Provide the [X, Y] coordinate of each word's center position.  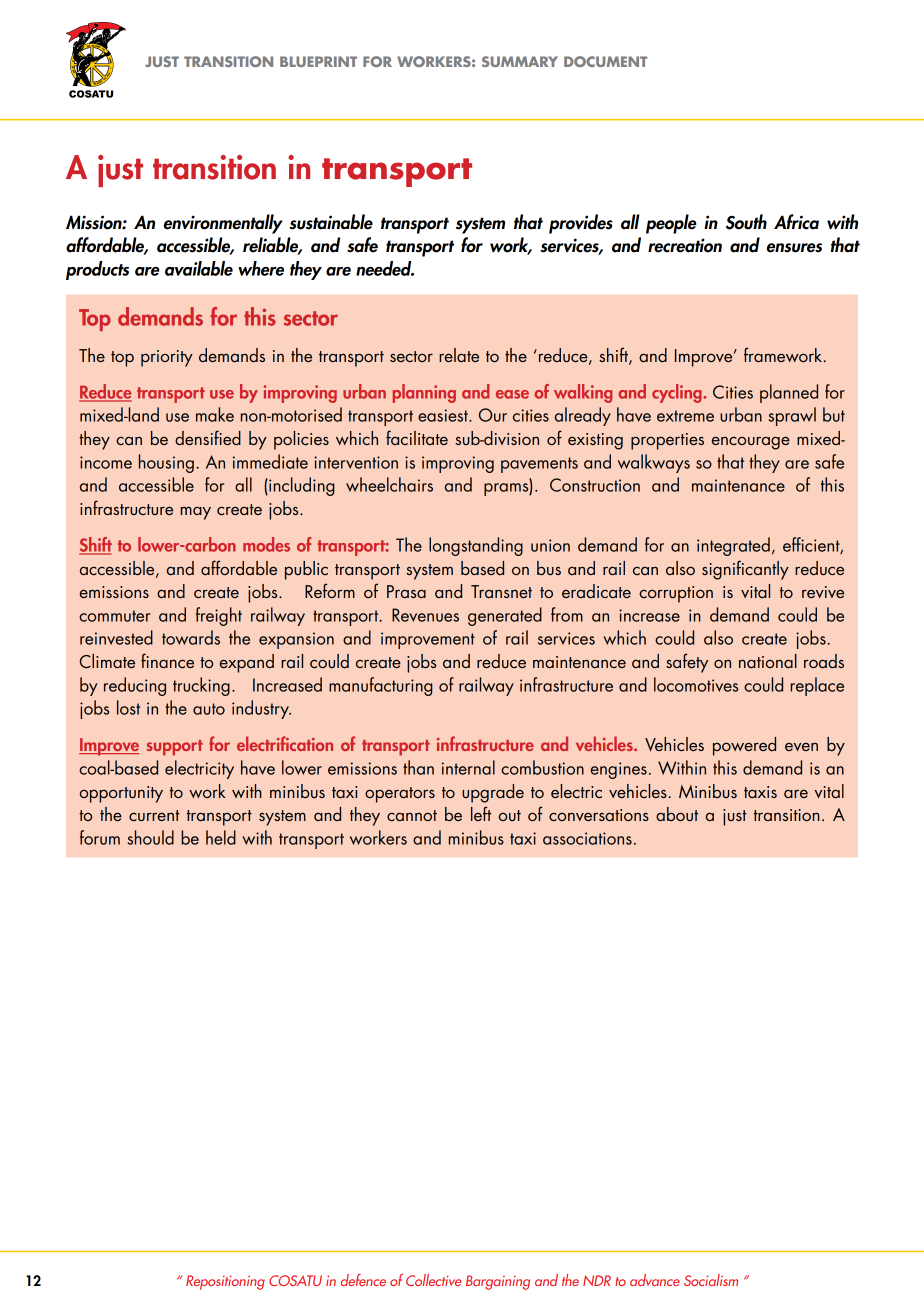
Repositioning [225, 1282]
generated [505, 616]
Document [605, 61]
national [768, 661]
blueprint [318, 61]
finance [167, 660]
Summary [520, 61]
